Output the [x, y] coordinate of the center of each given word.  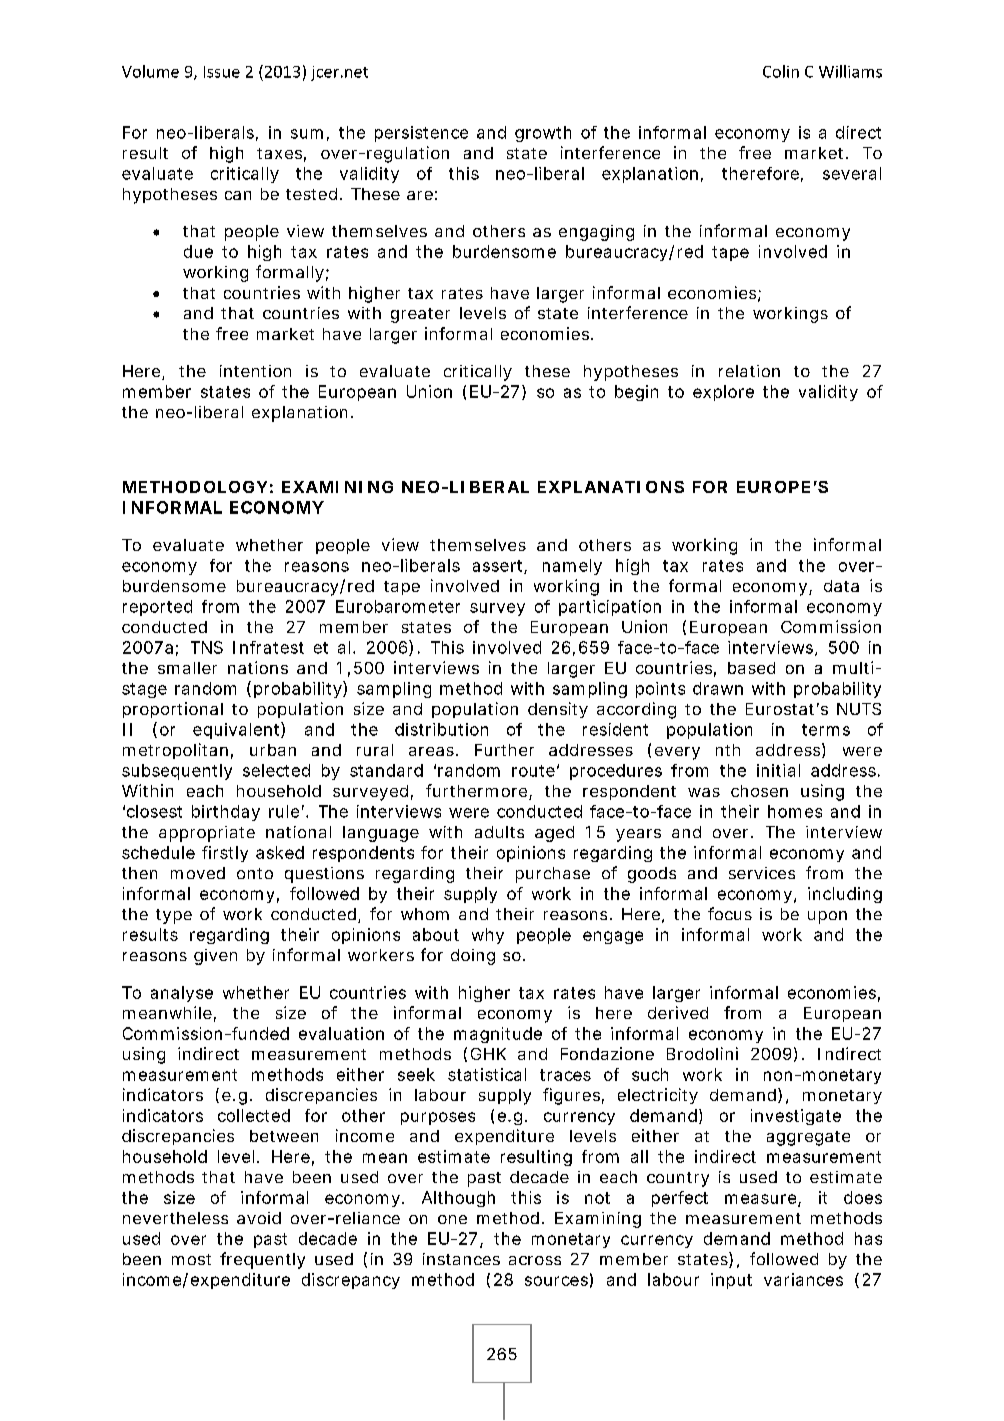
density [558, 710]
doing [473, 957]
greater [420, 315]
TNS [207, 647]
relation [749, 371]
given [215, 957]
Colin [781, 71]
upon [827, 917]
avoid [259, 1218]
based [751, 668]
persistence [421, 134]
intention [255, 371]
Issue [222, 72]
